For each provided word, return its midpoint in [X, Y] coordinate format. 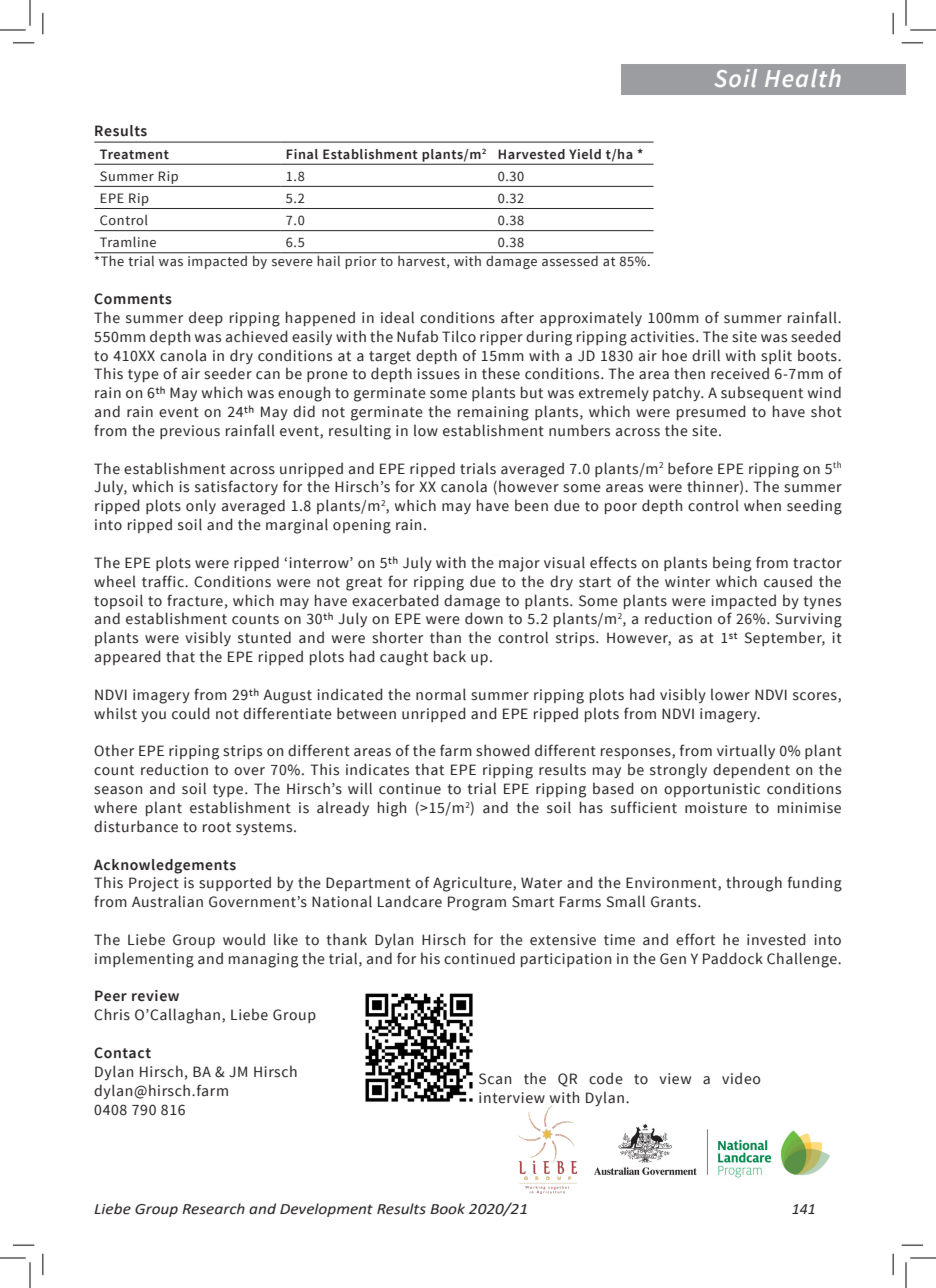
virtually [746, 751]
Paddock [733, 958]
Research [213, 1209]
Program [477, 903]
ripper [501, 338]
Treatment [134, 154]
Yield [585, 154]
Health [803, 78]
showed [503, 750]
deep [206, 318]
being [732, 564]
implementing [144, 960]
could [191, 713]
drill [706, 355]
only [201, 506]
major [519, 564]
